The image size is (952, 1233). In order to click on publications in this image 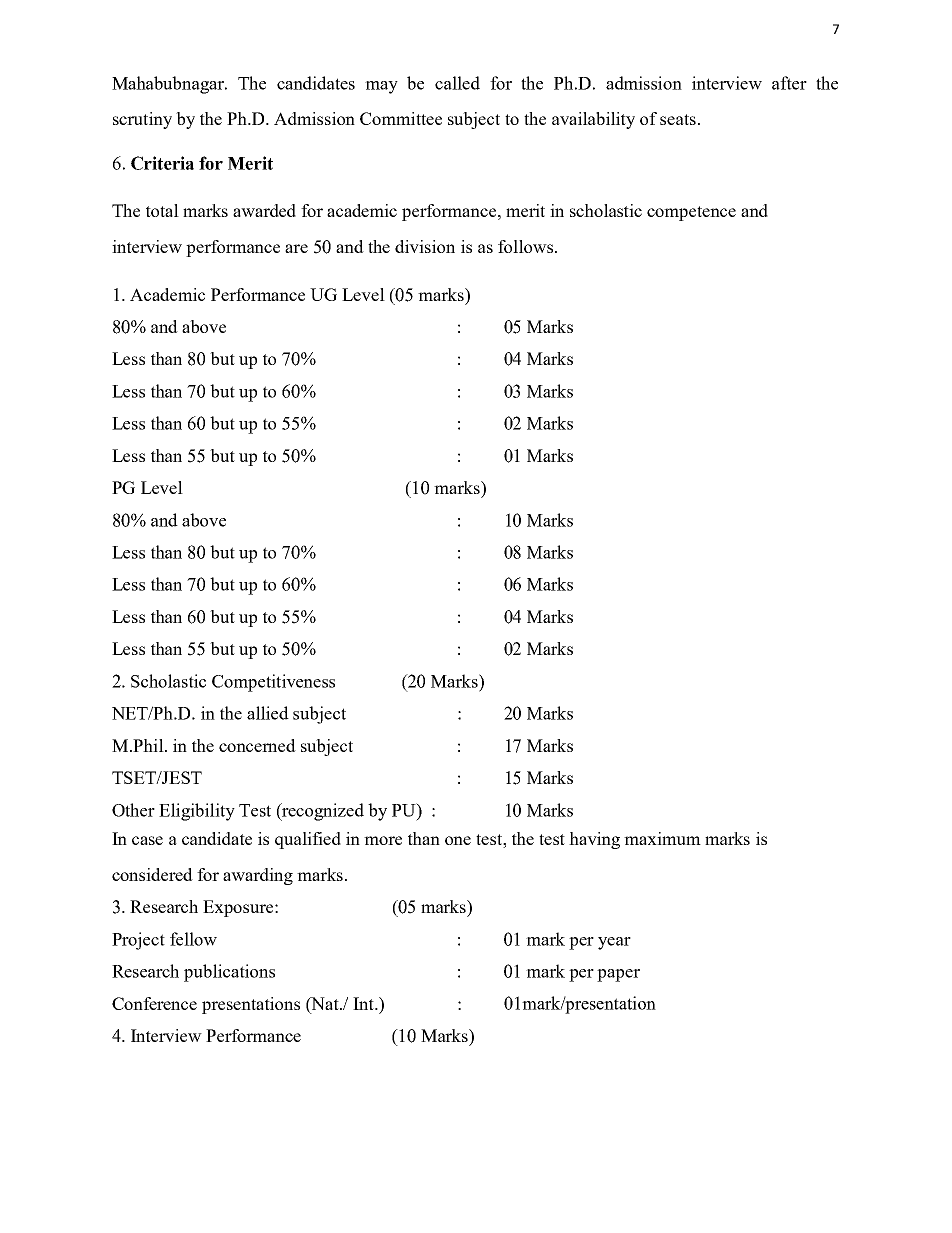, I will do `click(229, 973)`.
